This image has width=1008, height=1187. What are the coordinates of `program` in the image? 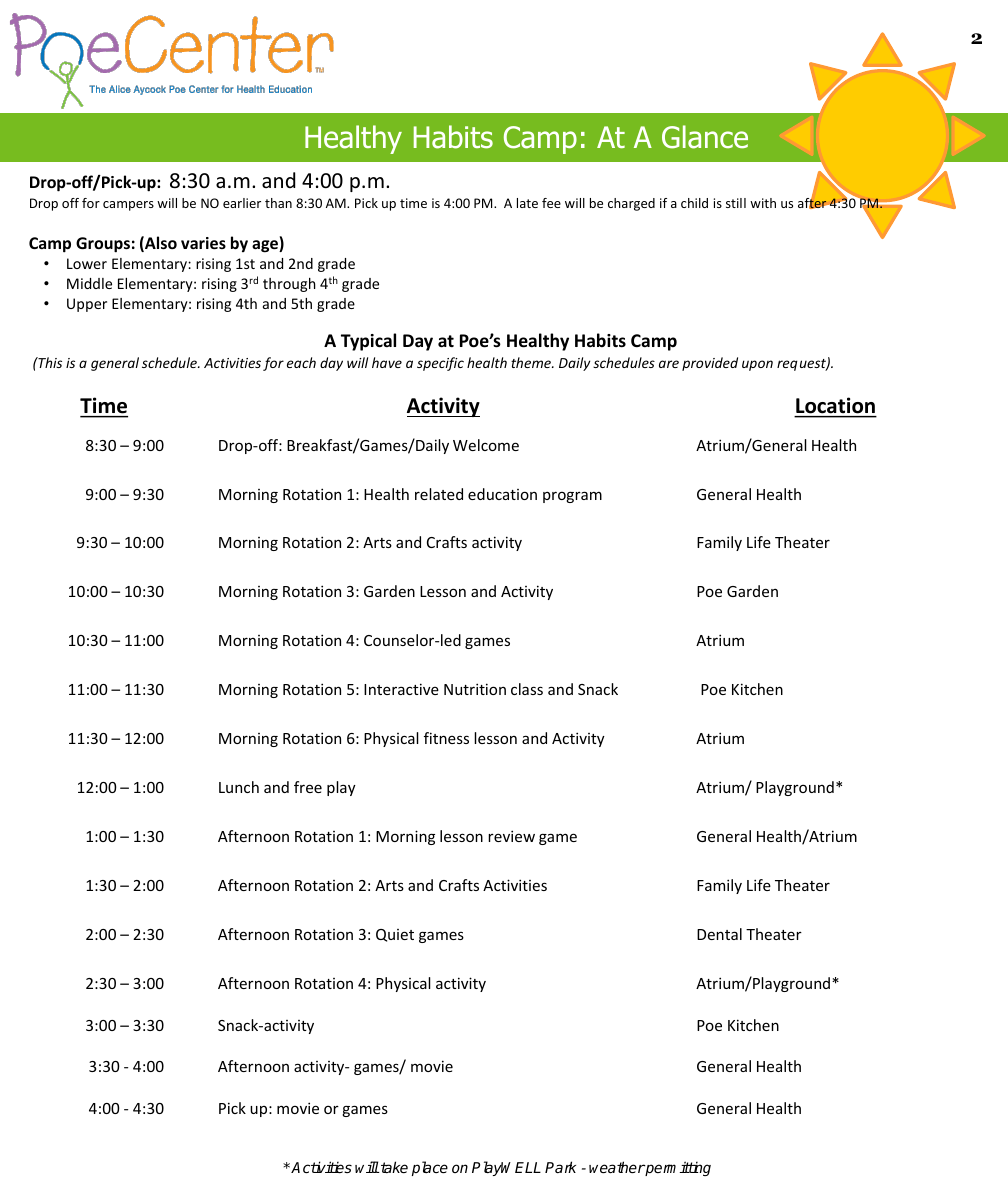 It's located at (572, 497).
